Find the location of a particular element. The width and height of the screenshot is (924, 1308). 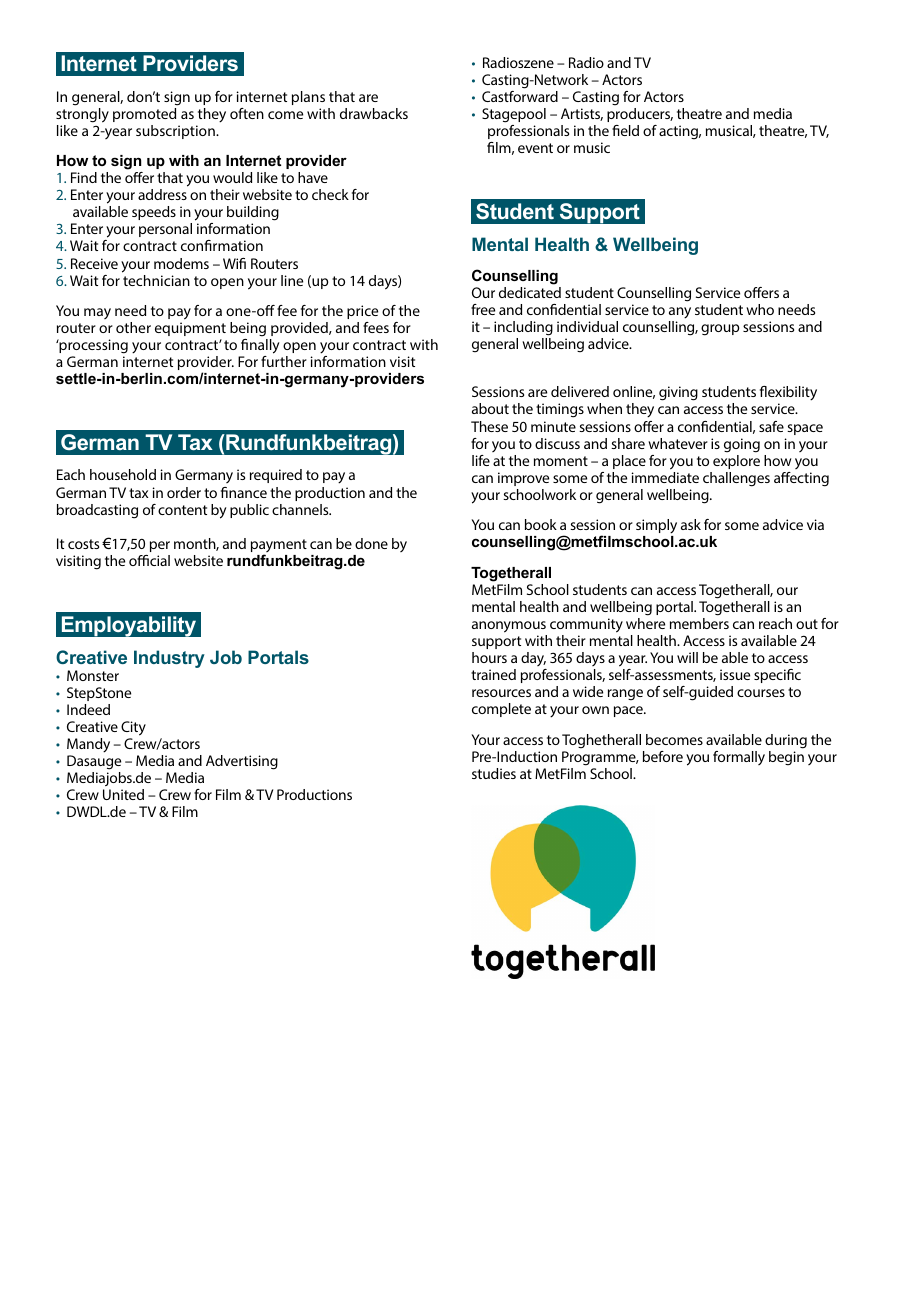

life is located at coordinates (481, 460).
